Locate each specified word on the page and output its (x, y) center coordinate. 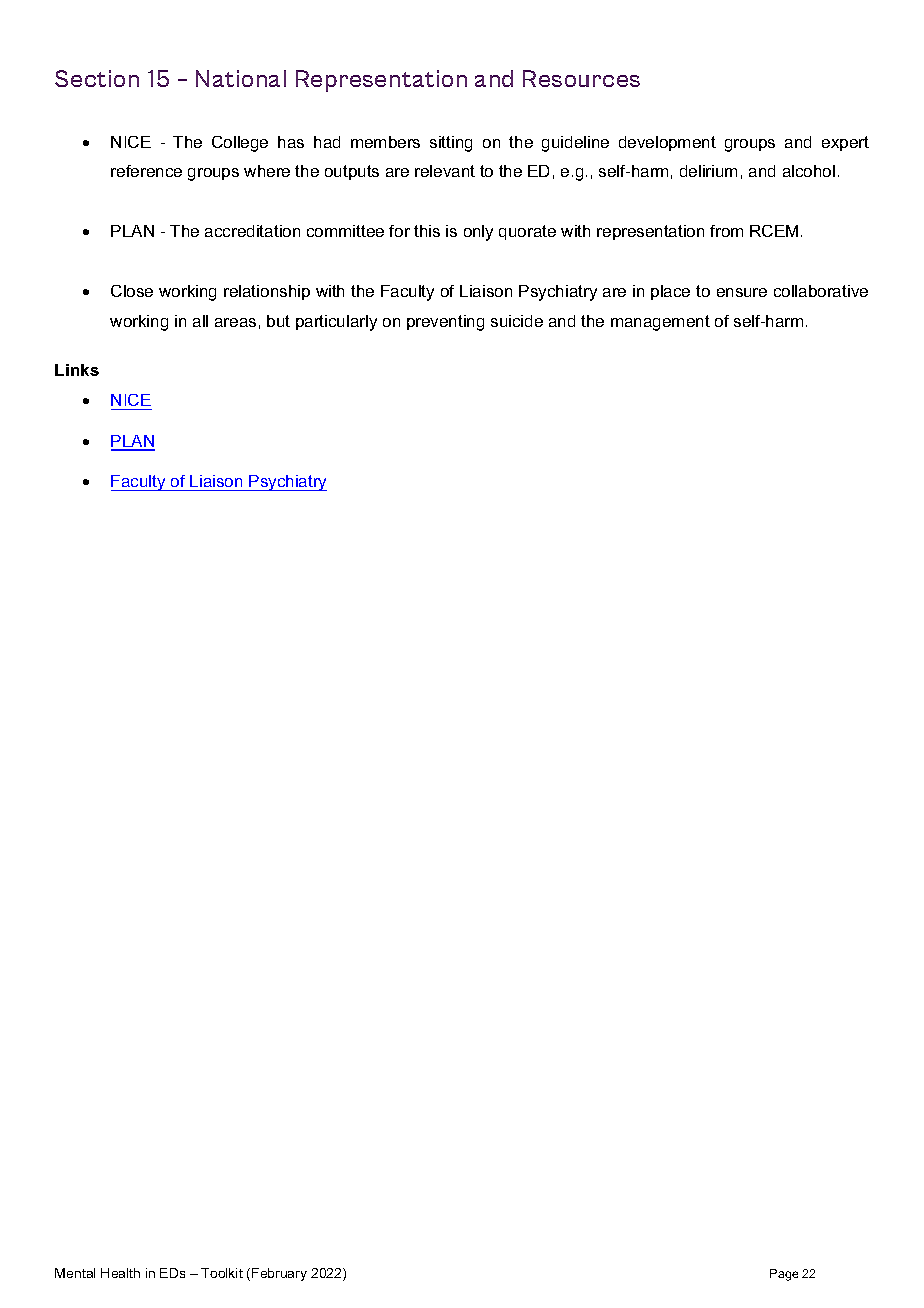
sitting (451, 144)
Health (120, 1273)
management (660, 323)
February (279, 1274)
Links (77, 370)
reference (146, 171)
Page (784, 1275)
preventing (445, 323)
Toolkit (222, 1273)
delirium (708, 171)
